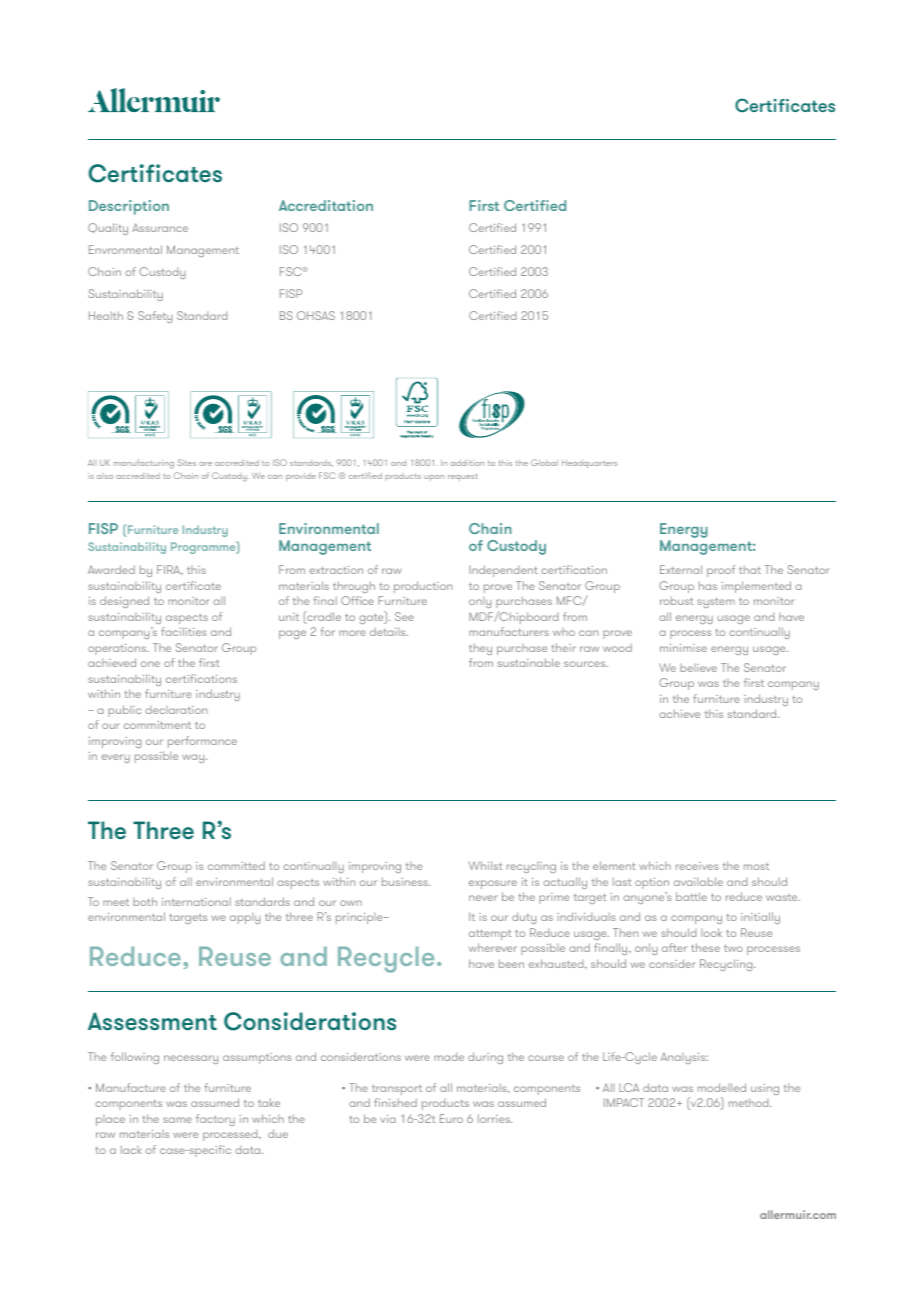 The height and width of the screenshot is (1308, 924). I want to click on Headquarters, so click(589, 464).
